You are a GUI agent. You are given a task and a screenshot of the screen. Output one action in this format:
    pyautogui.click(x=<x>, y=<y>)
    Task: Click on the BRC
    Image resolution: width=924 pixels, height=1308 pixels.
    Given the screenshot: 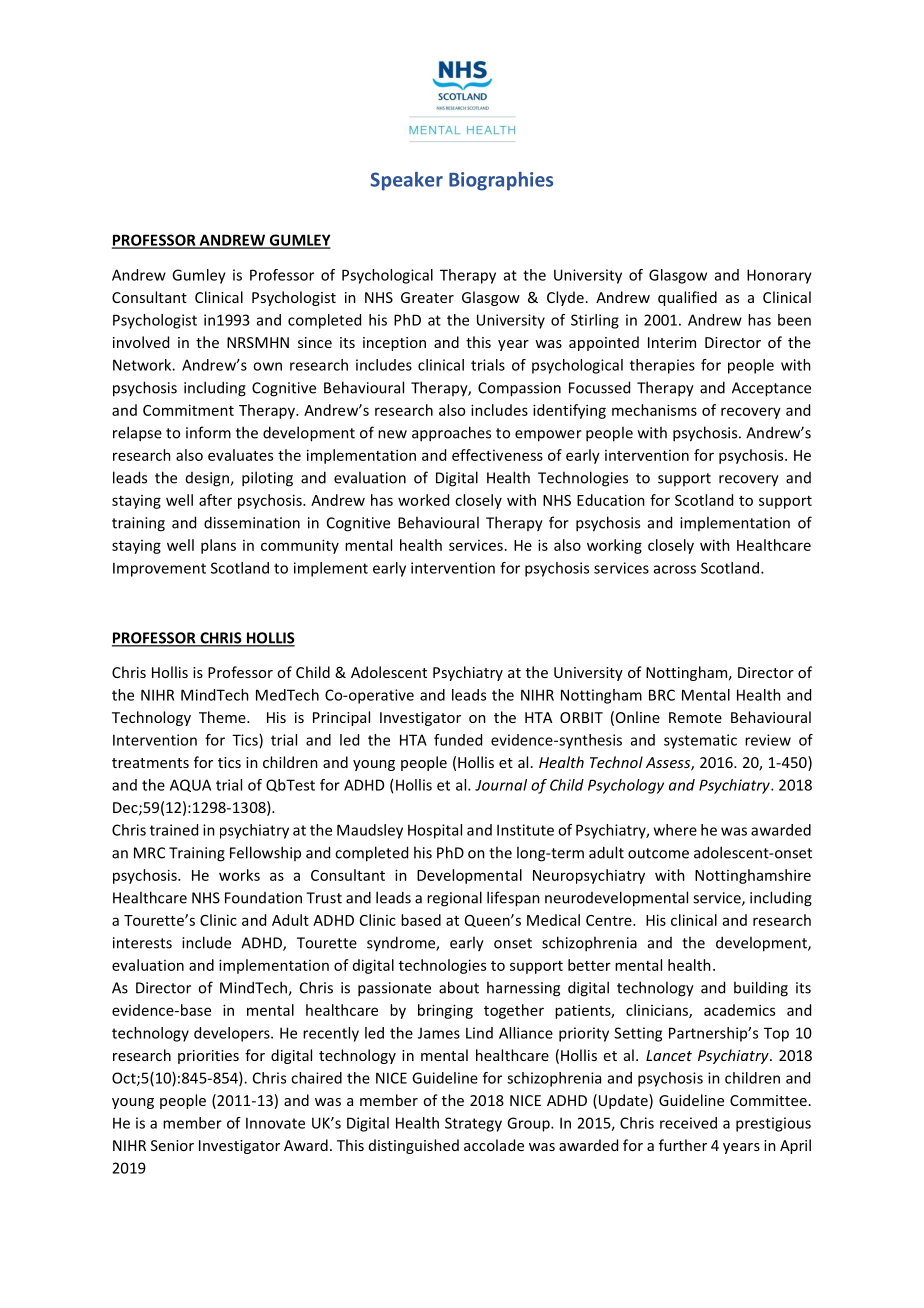 What is the action you would take?
    pyautogui.click(x=662, y=695)
